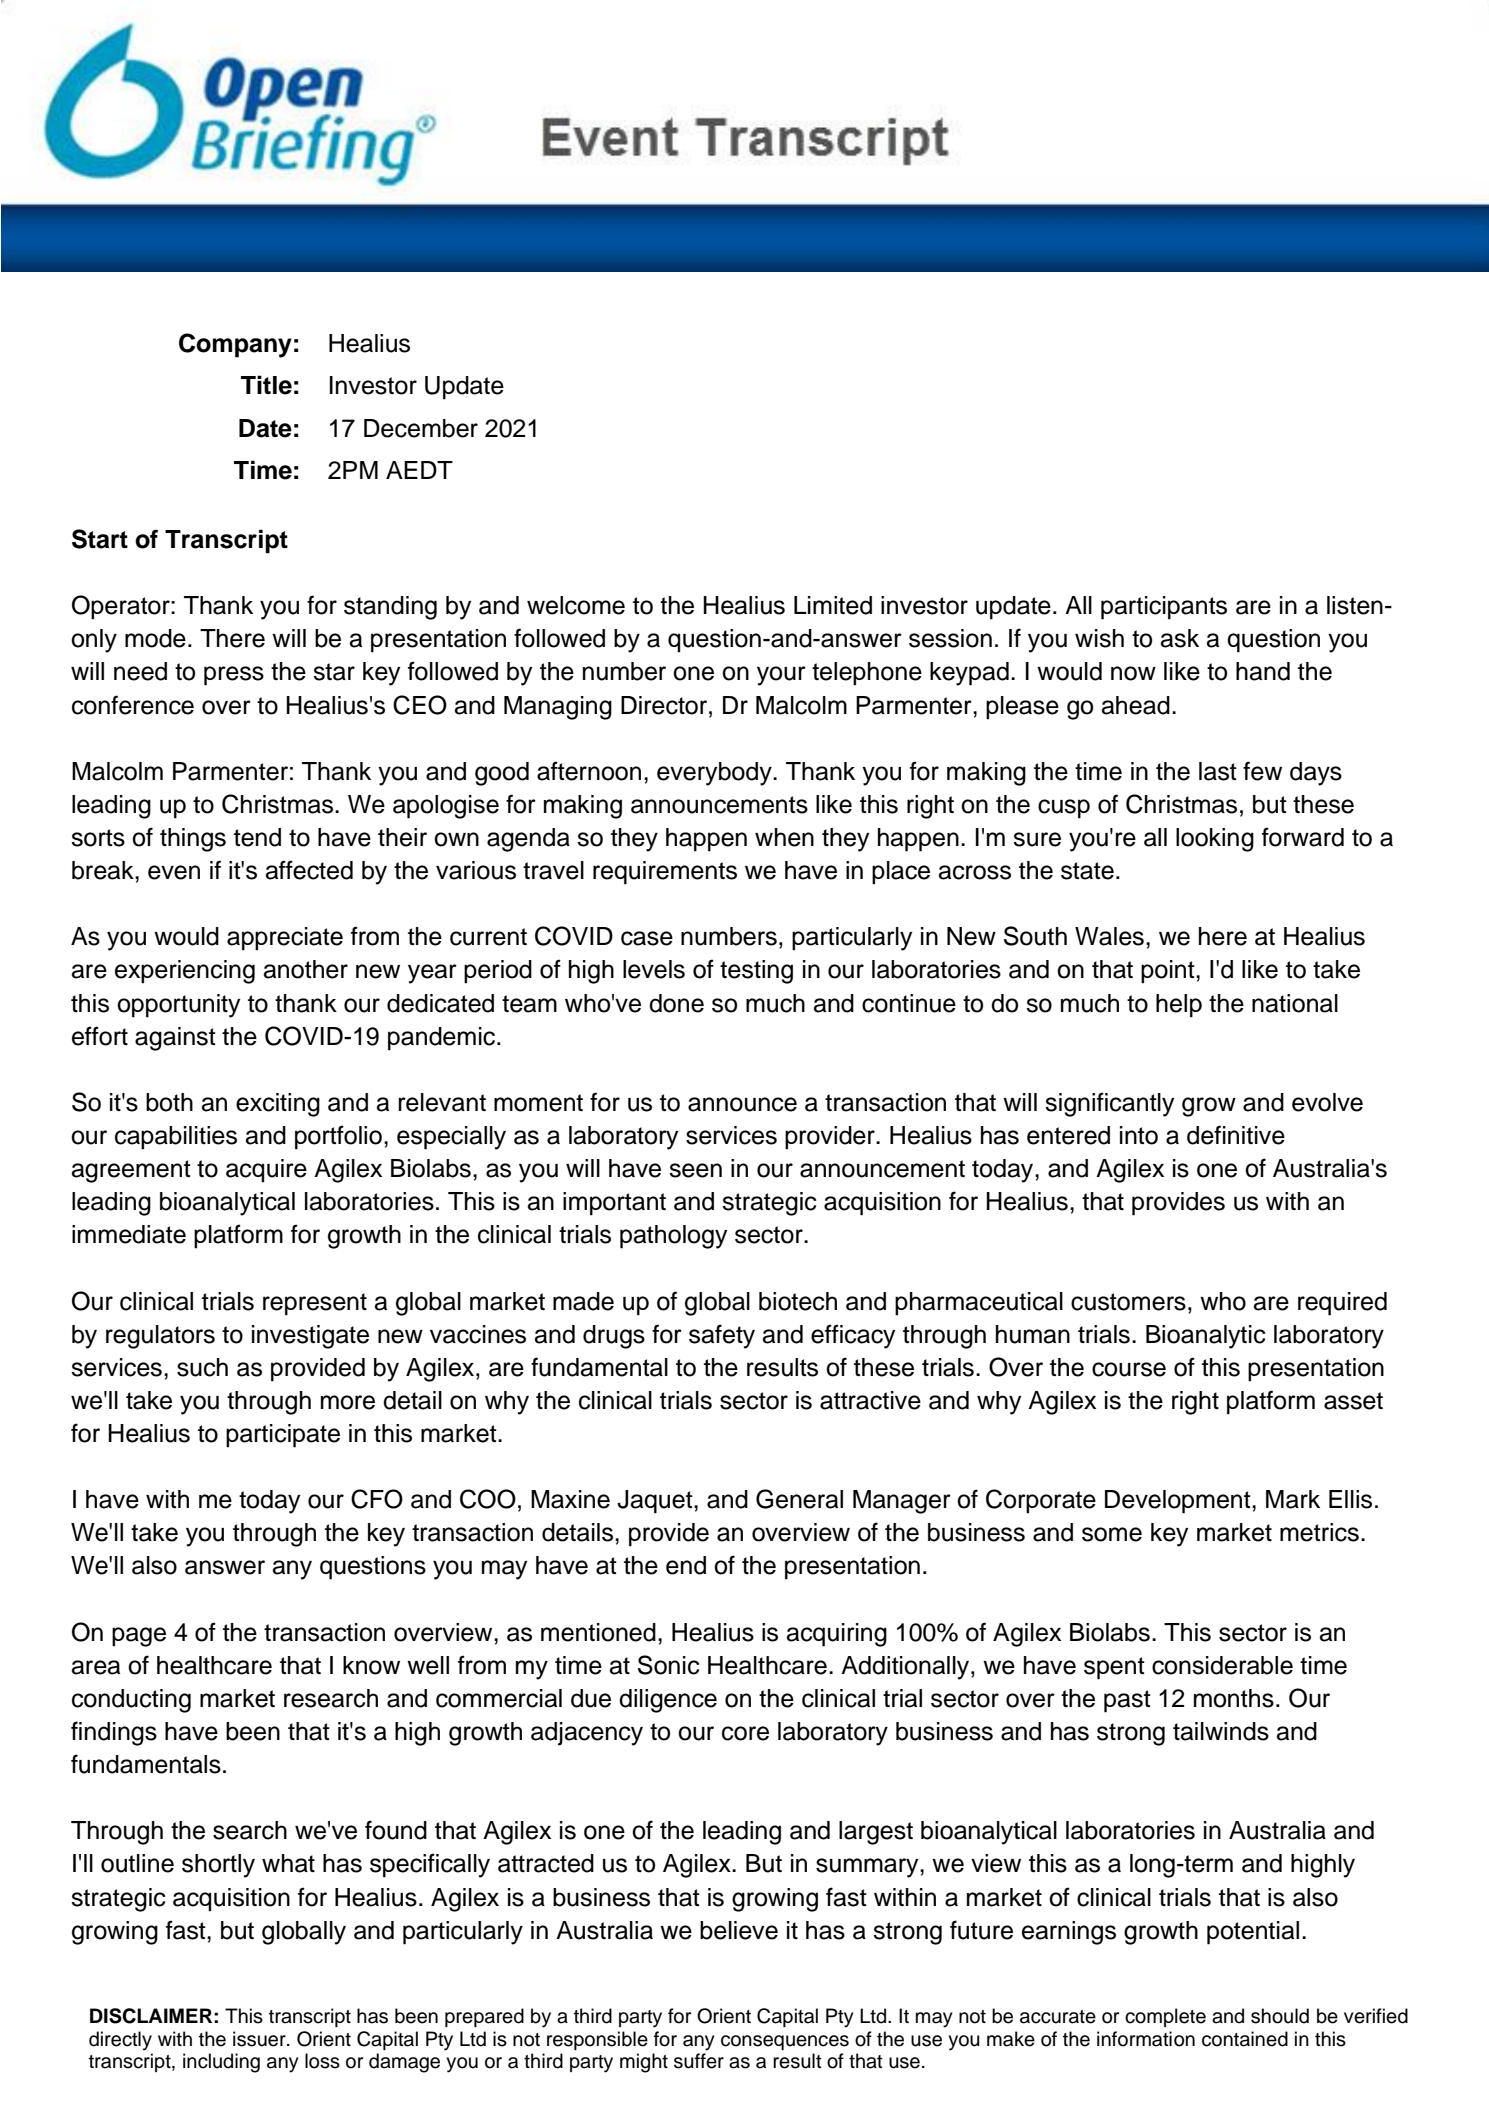  I want to click on testing, so click(756, 972).
